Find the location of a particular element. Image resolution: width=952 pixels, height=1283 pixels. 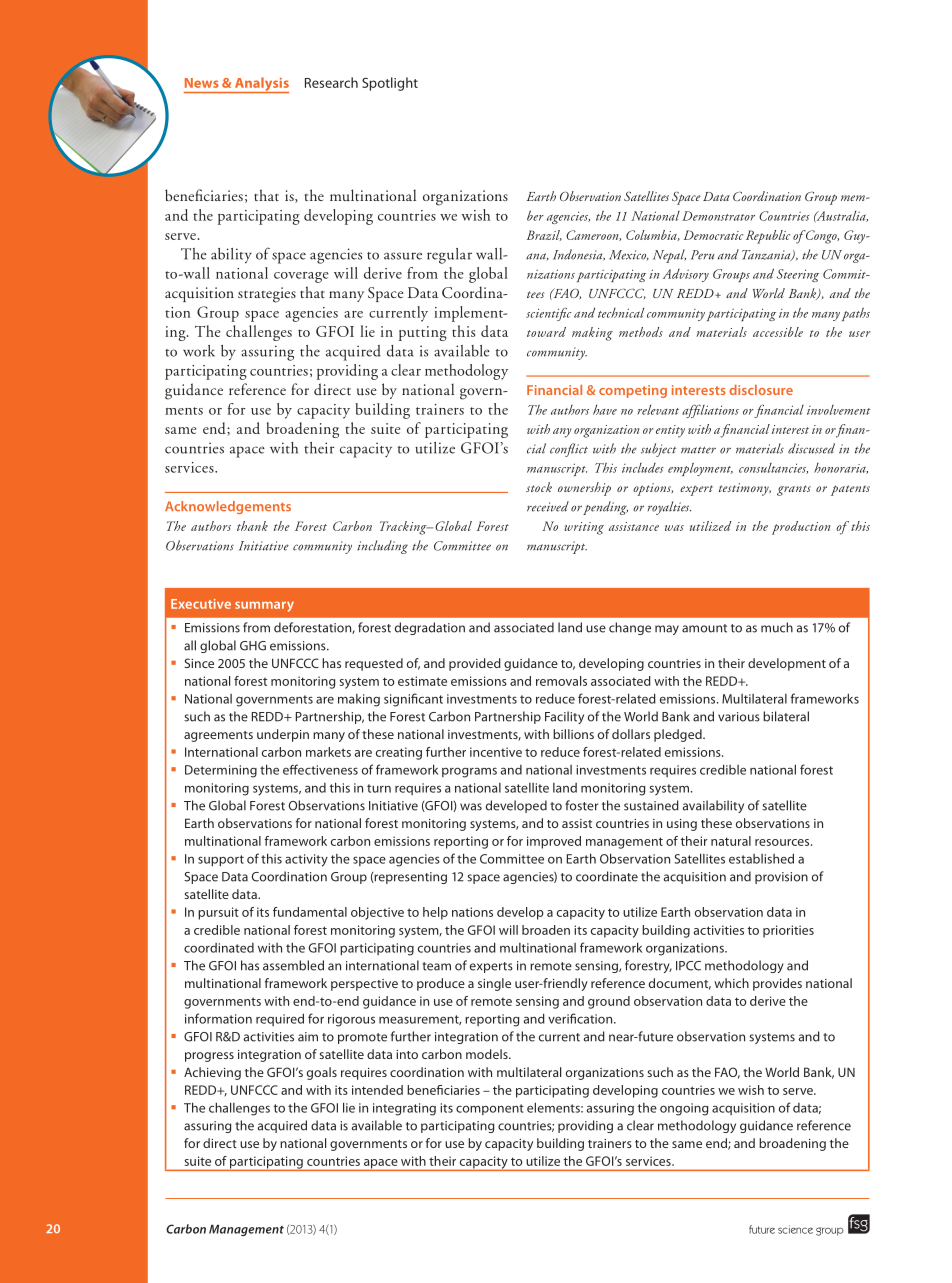

Analysis is located at coordinates (260, 85).
